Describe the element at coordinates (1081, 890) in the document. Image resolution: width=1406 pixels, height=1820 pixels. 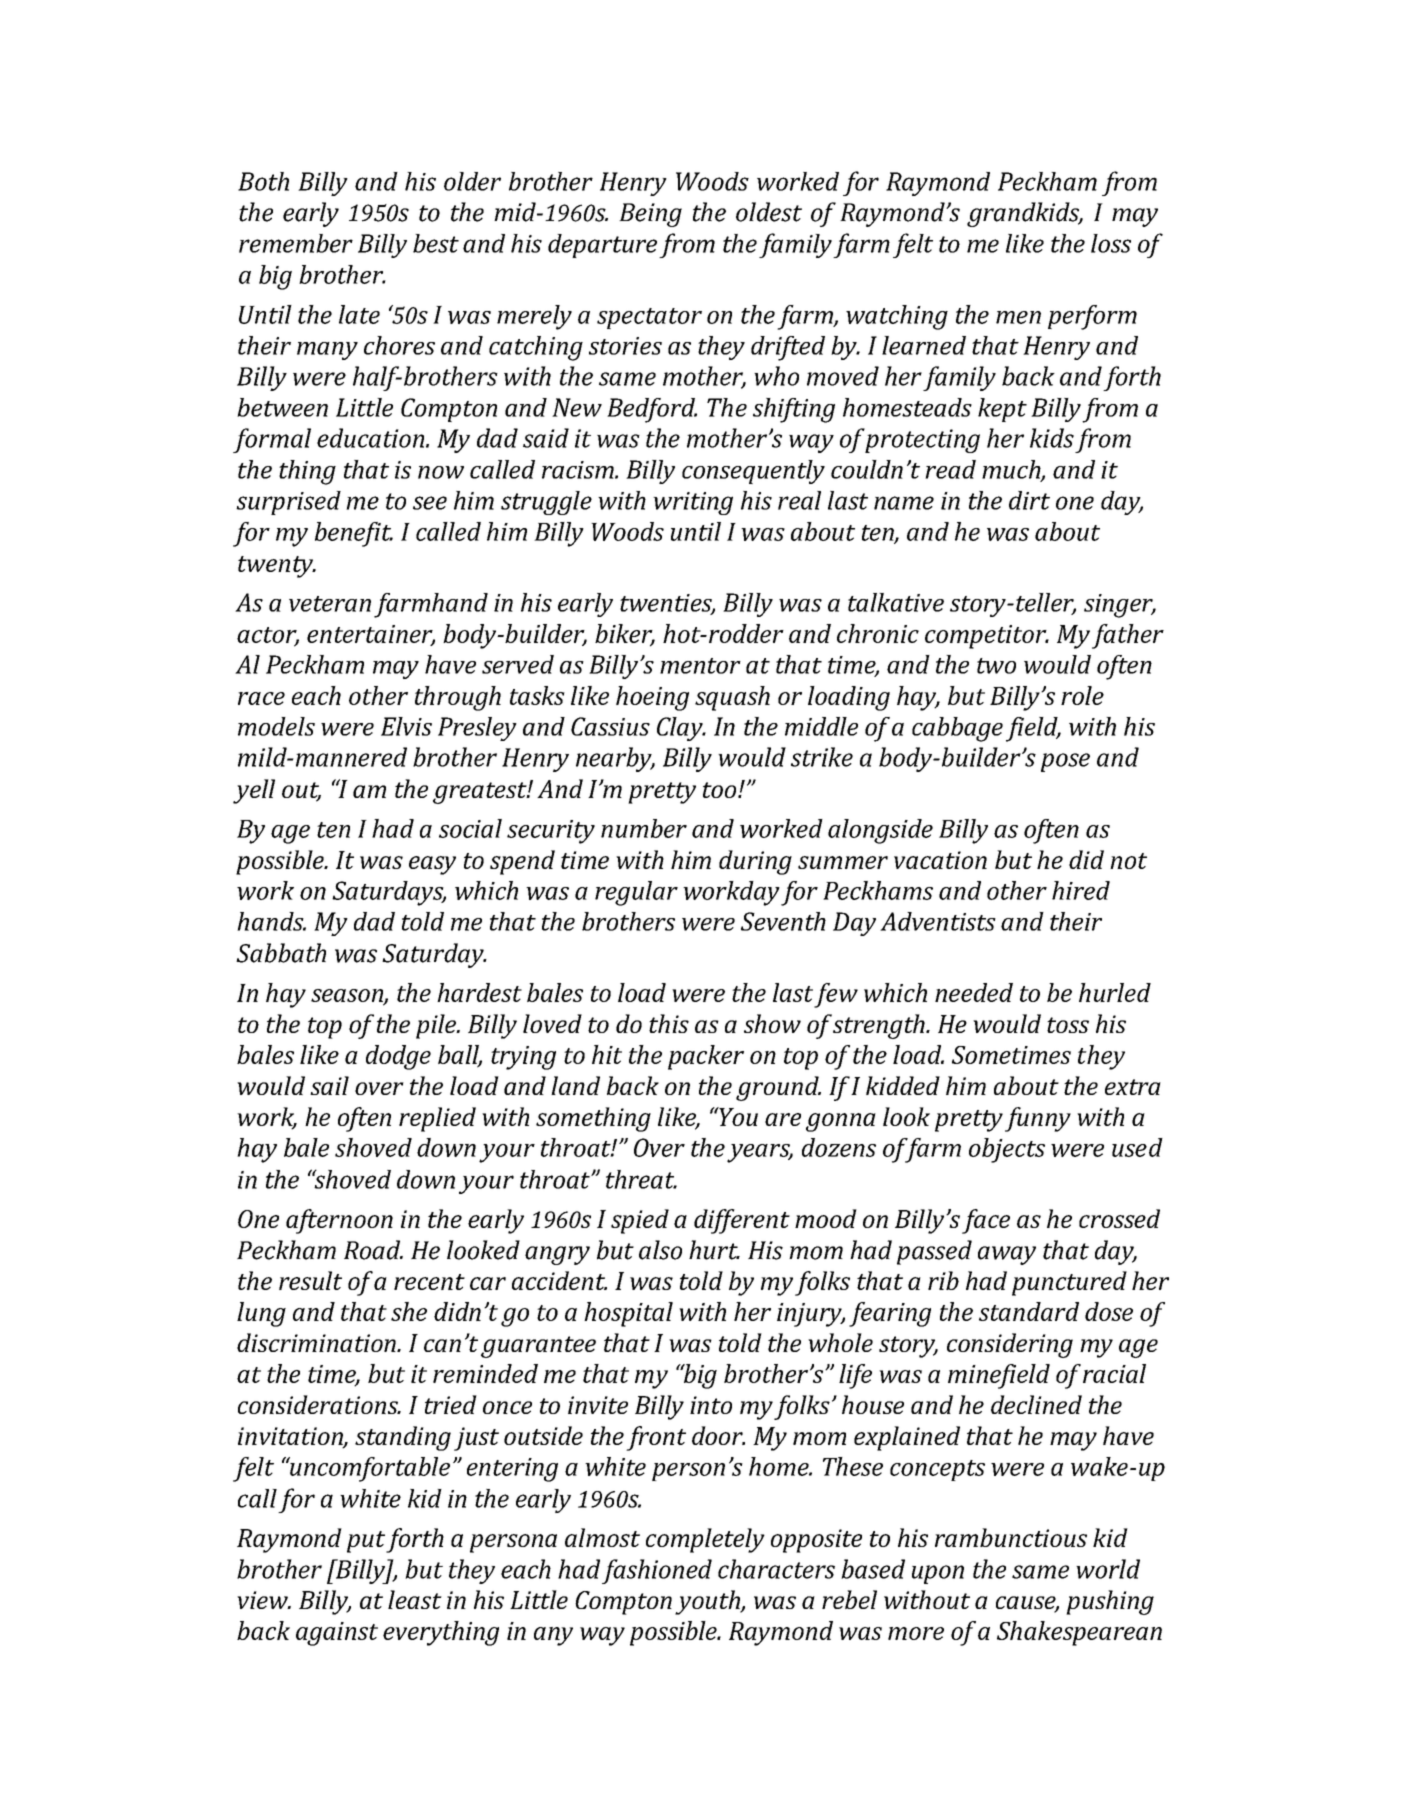
I see `hired` at that location.
